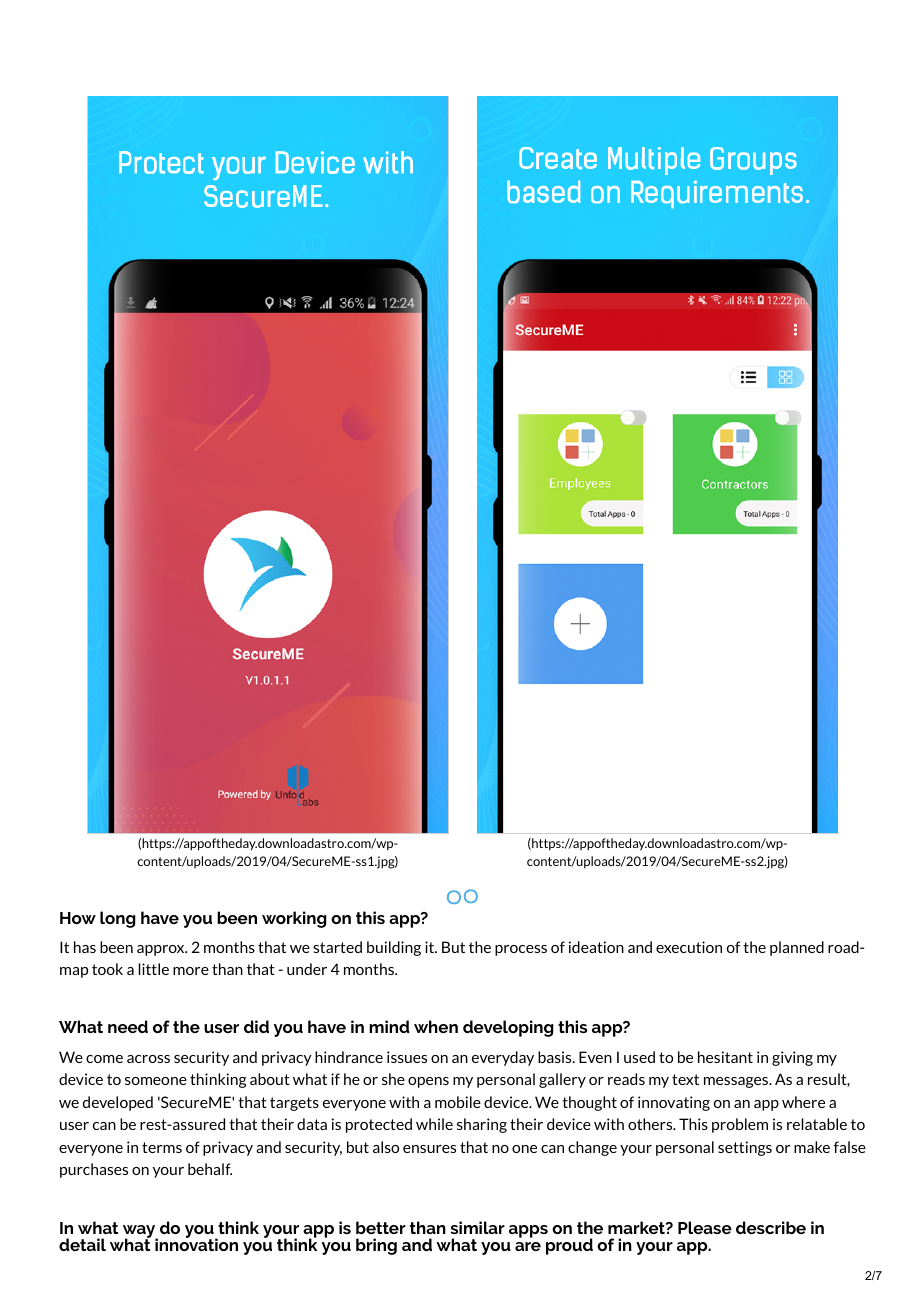 This screenshot has width=924, height=1308. What do you see at coordinates (797, 948) in the screenshot?
I see `planned` at bounding box center [797, 948].
